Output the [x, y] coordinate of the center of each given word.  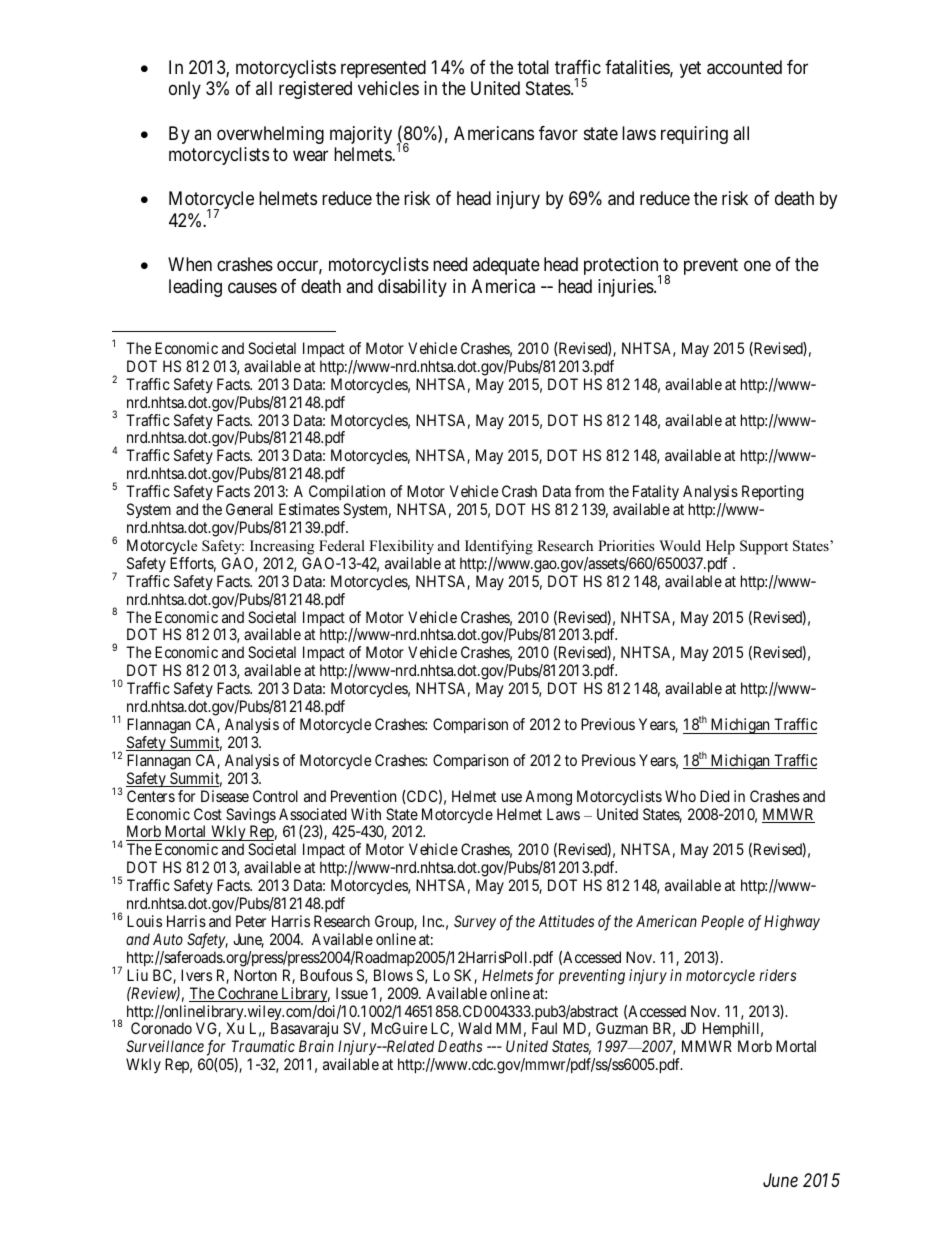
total [533, 67]
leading [195, 288]
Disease [225, 796]
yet [690, 69]
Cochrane [248, 994]
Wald [475, 1028]
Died [715, 796]
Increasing [282, 547]
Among [548, 798]
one [757, 266]
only [185, 90]
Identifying [499, 547]
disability [412, 288]
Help [720, 547]
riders [777, 975]
